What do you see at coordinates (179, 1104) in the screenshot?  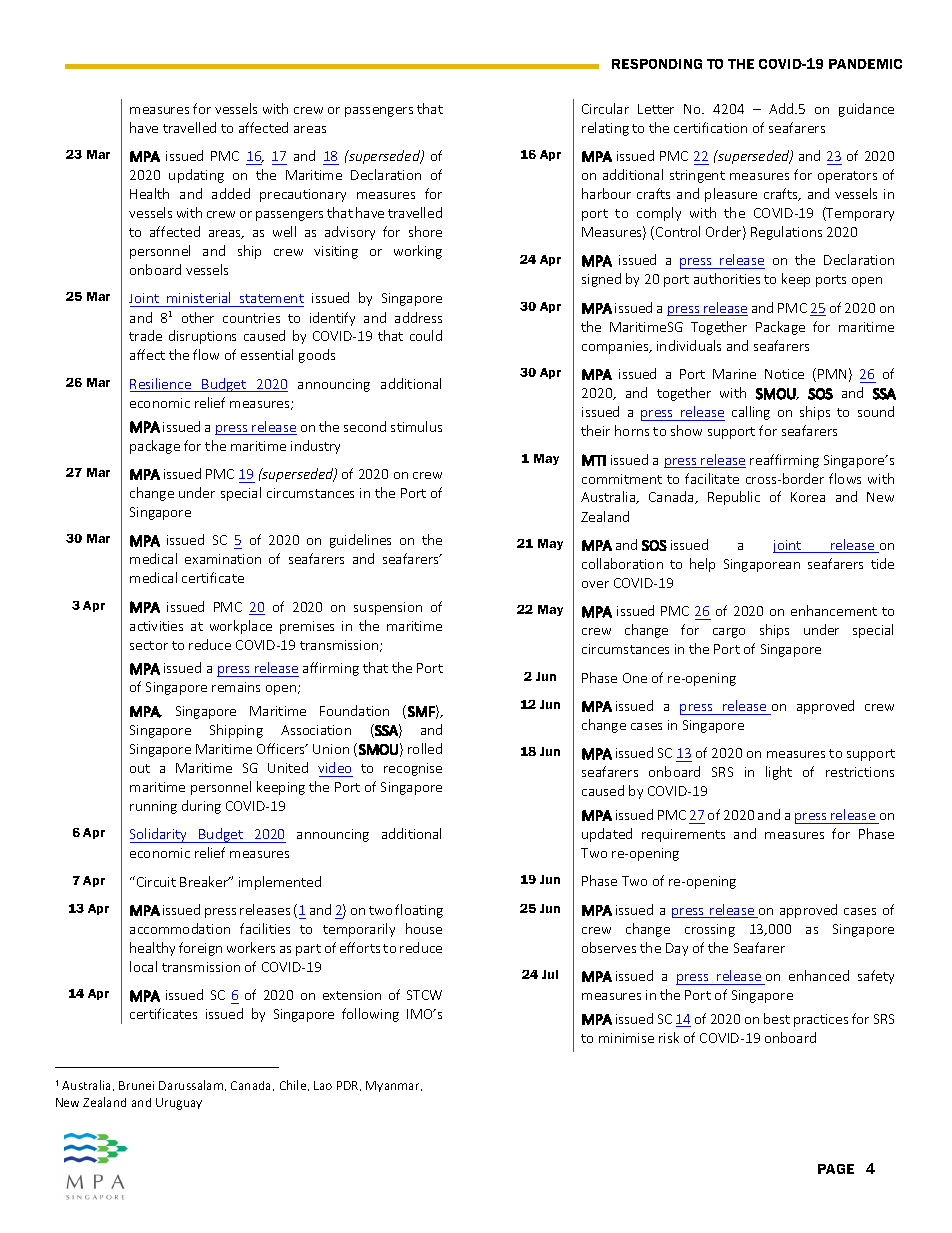 I see `Uruguay` at bounding box center [179, 1104].
